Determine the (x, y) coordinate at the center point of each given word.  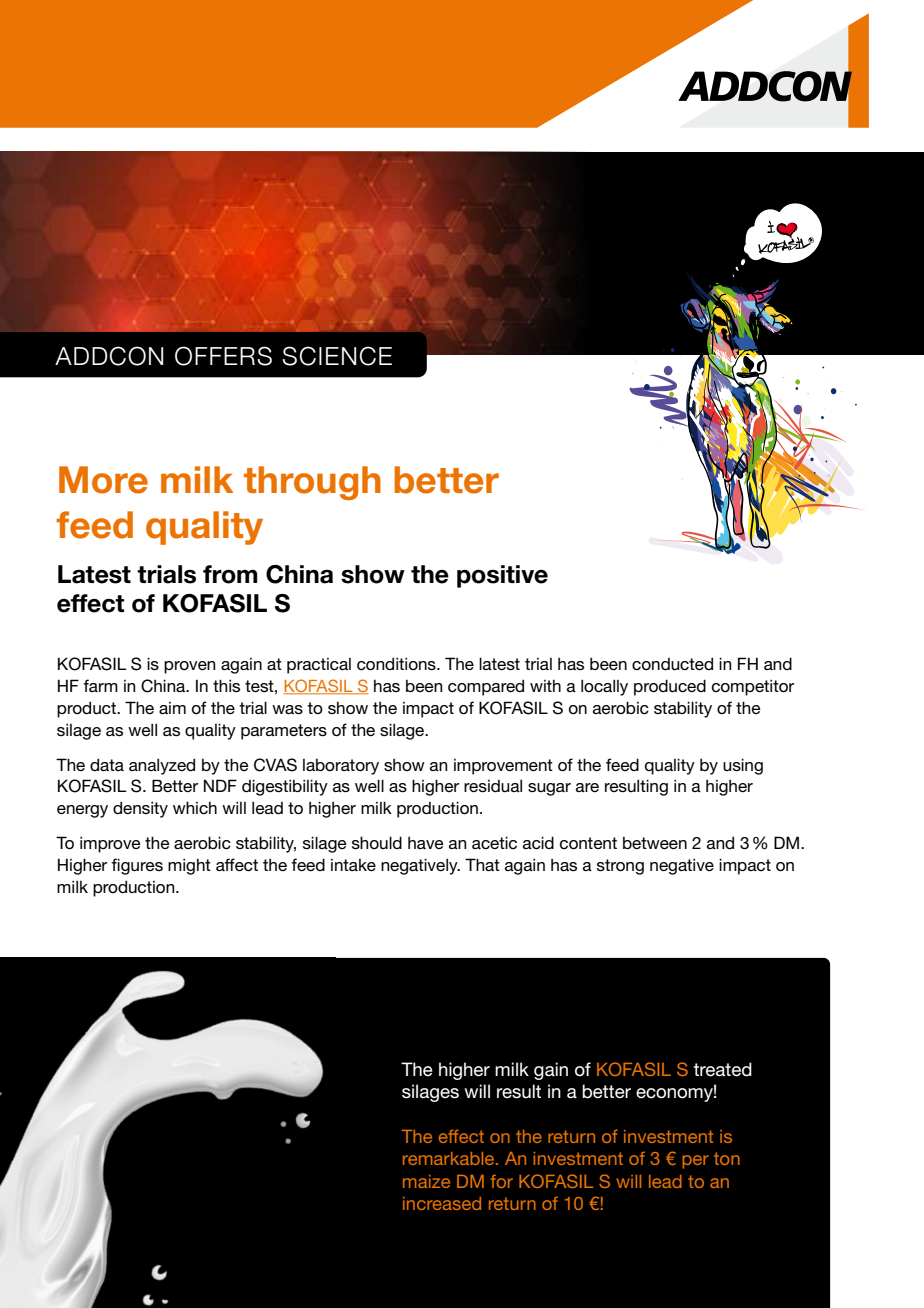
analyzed (162, 766)
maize (426, 1181)
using (743, 766)
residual (493, 786)
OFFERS (223, 356)
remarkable (450, 1158)
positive (502, 576)
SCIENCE (337, 356)
